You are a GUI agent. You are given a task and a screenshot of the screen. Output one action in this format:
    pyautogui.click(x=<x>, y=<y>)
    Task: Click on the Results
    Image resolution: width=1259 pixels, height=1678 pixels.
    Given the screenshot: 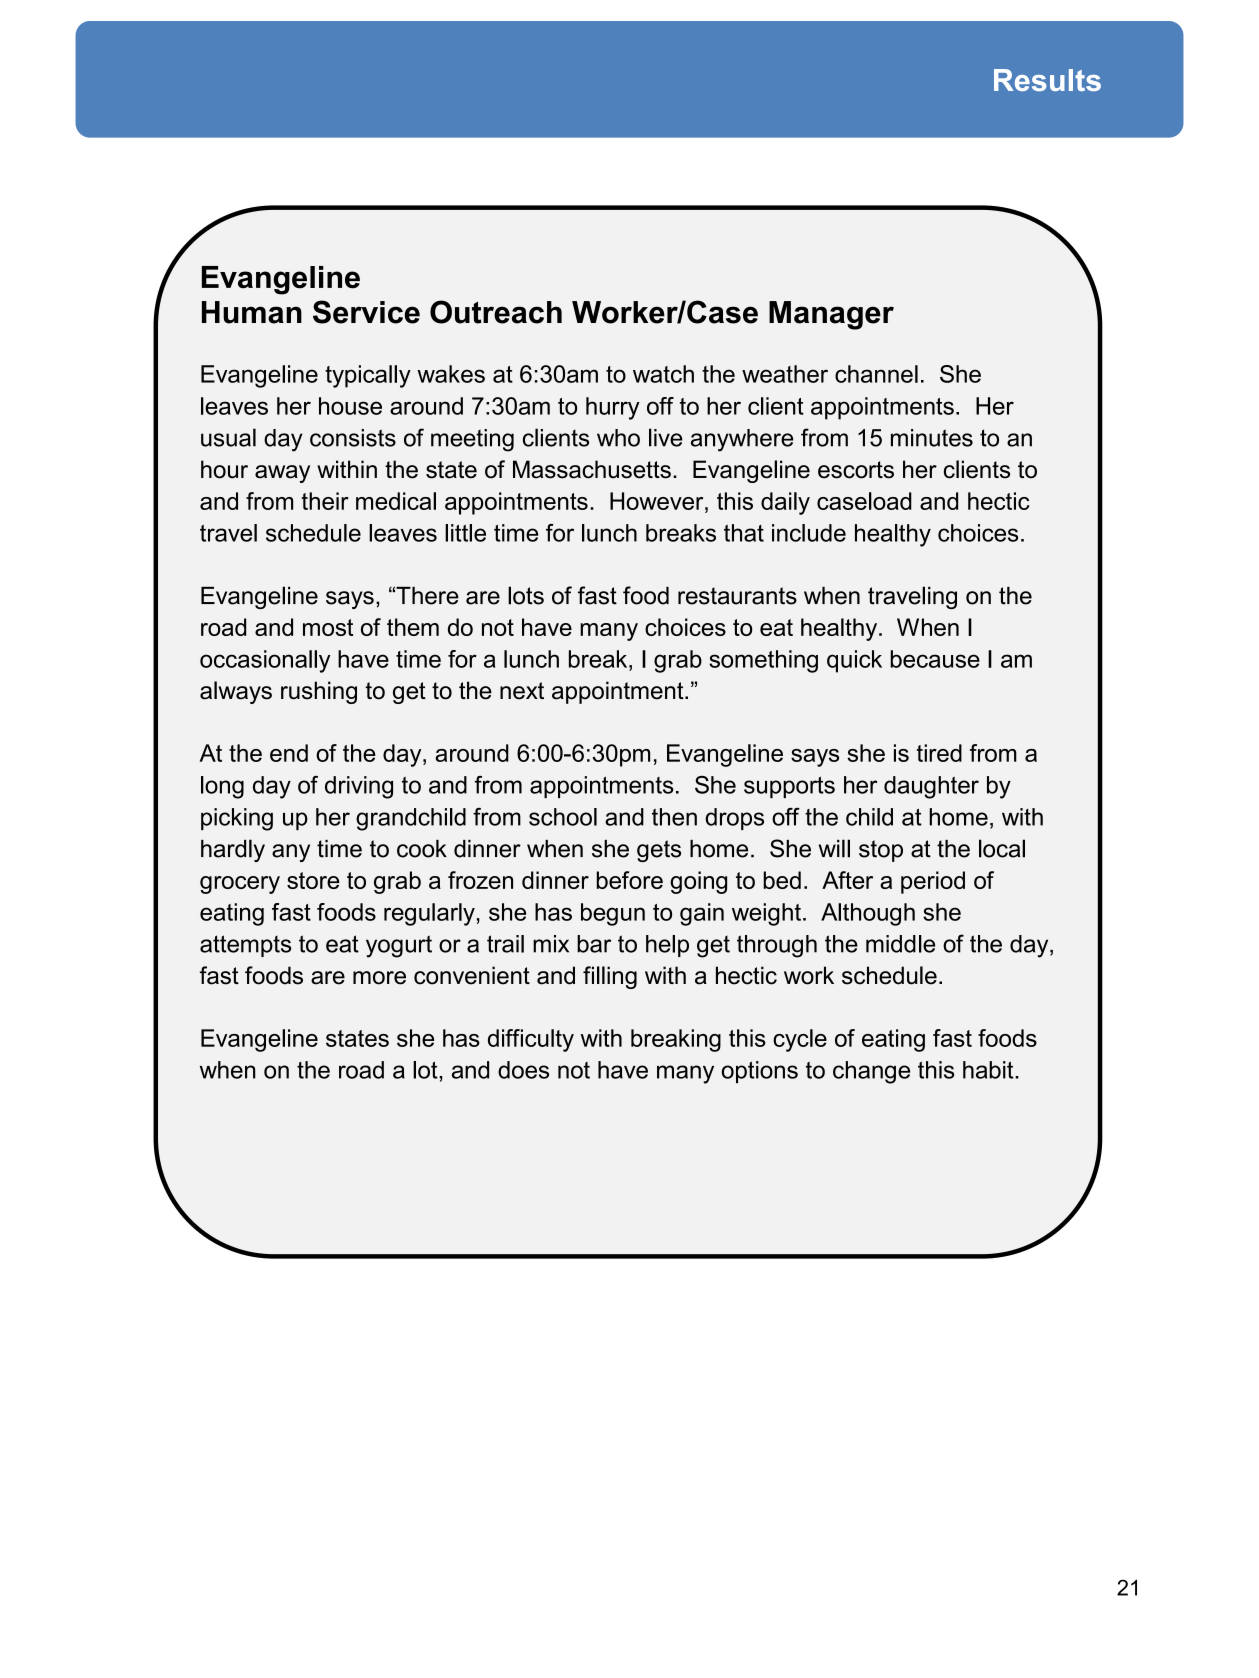 What is the action you would take?
    pyautogui.click(x=1047, y=80)
